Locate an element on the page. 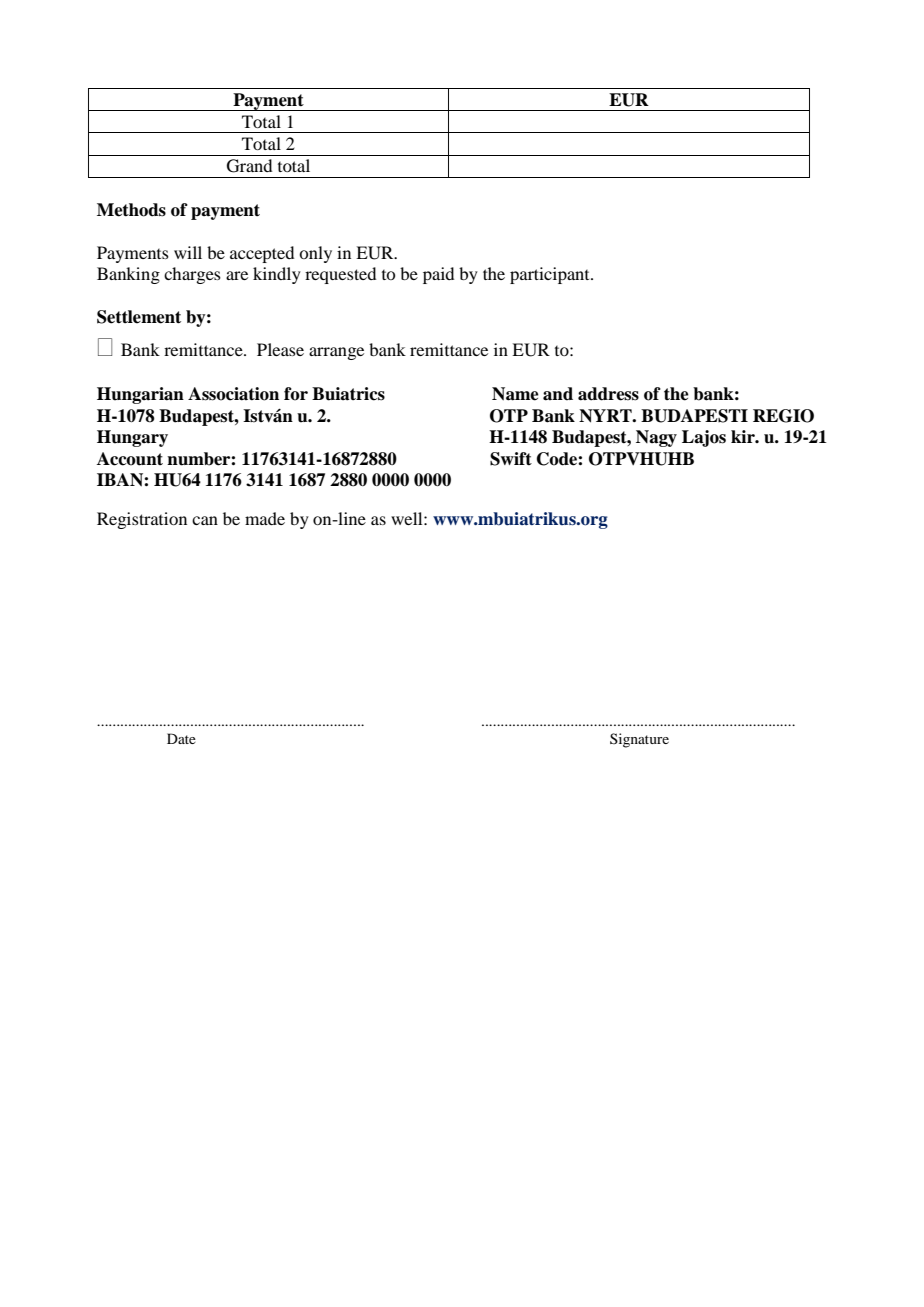 The width and height of the page is (924, 1307). Grand is located at coordinates (249, 166).
